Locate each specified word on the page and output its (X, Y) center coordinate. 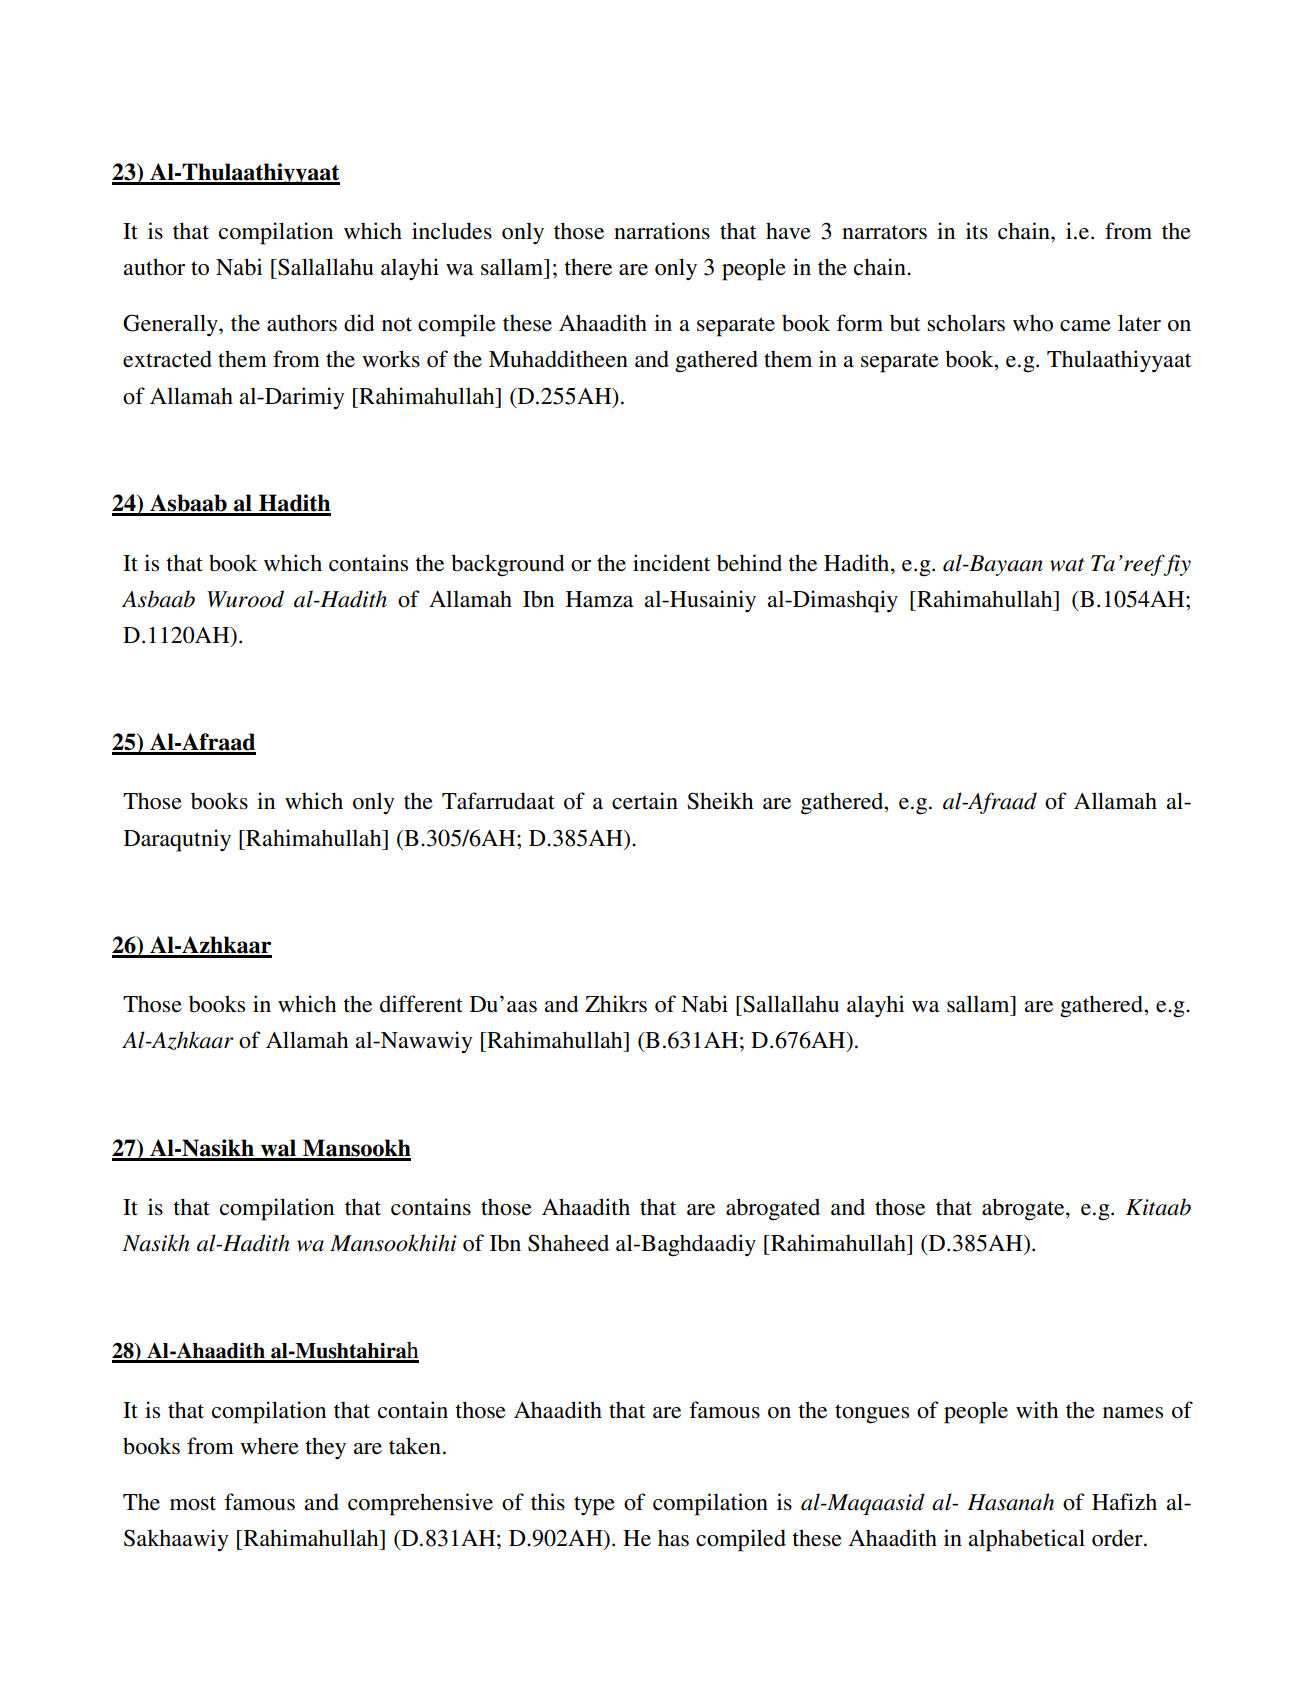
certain (645, 801)
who (1033, 323)
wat (1067, 565)
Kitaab (1158, 1207)
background (508, 565)
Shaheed (568, 1243)
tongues (872, 1414)
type (594, 1506)
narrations (662, 231)
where (269, 1446)
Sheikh (720, 801)
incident (671, 563)
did (359, 323)
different (421, 1004)
